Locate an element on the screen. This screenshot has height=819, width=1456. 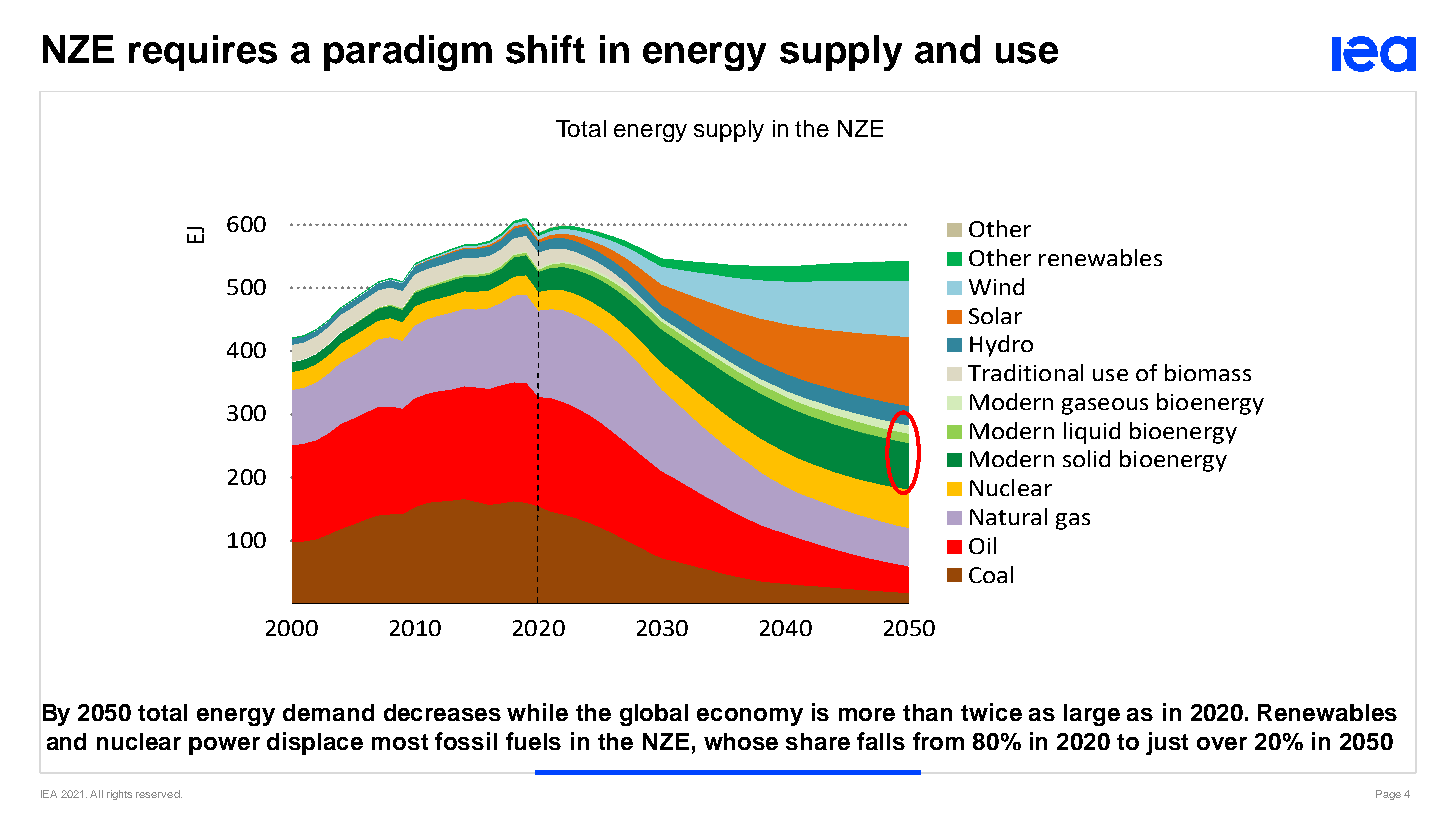
Hydro is located at coordinates (1001, 346).
